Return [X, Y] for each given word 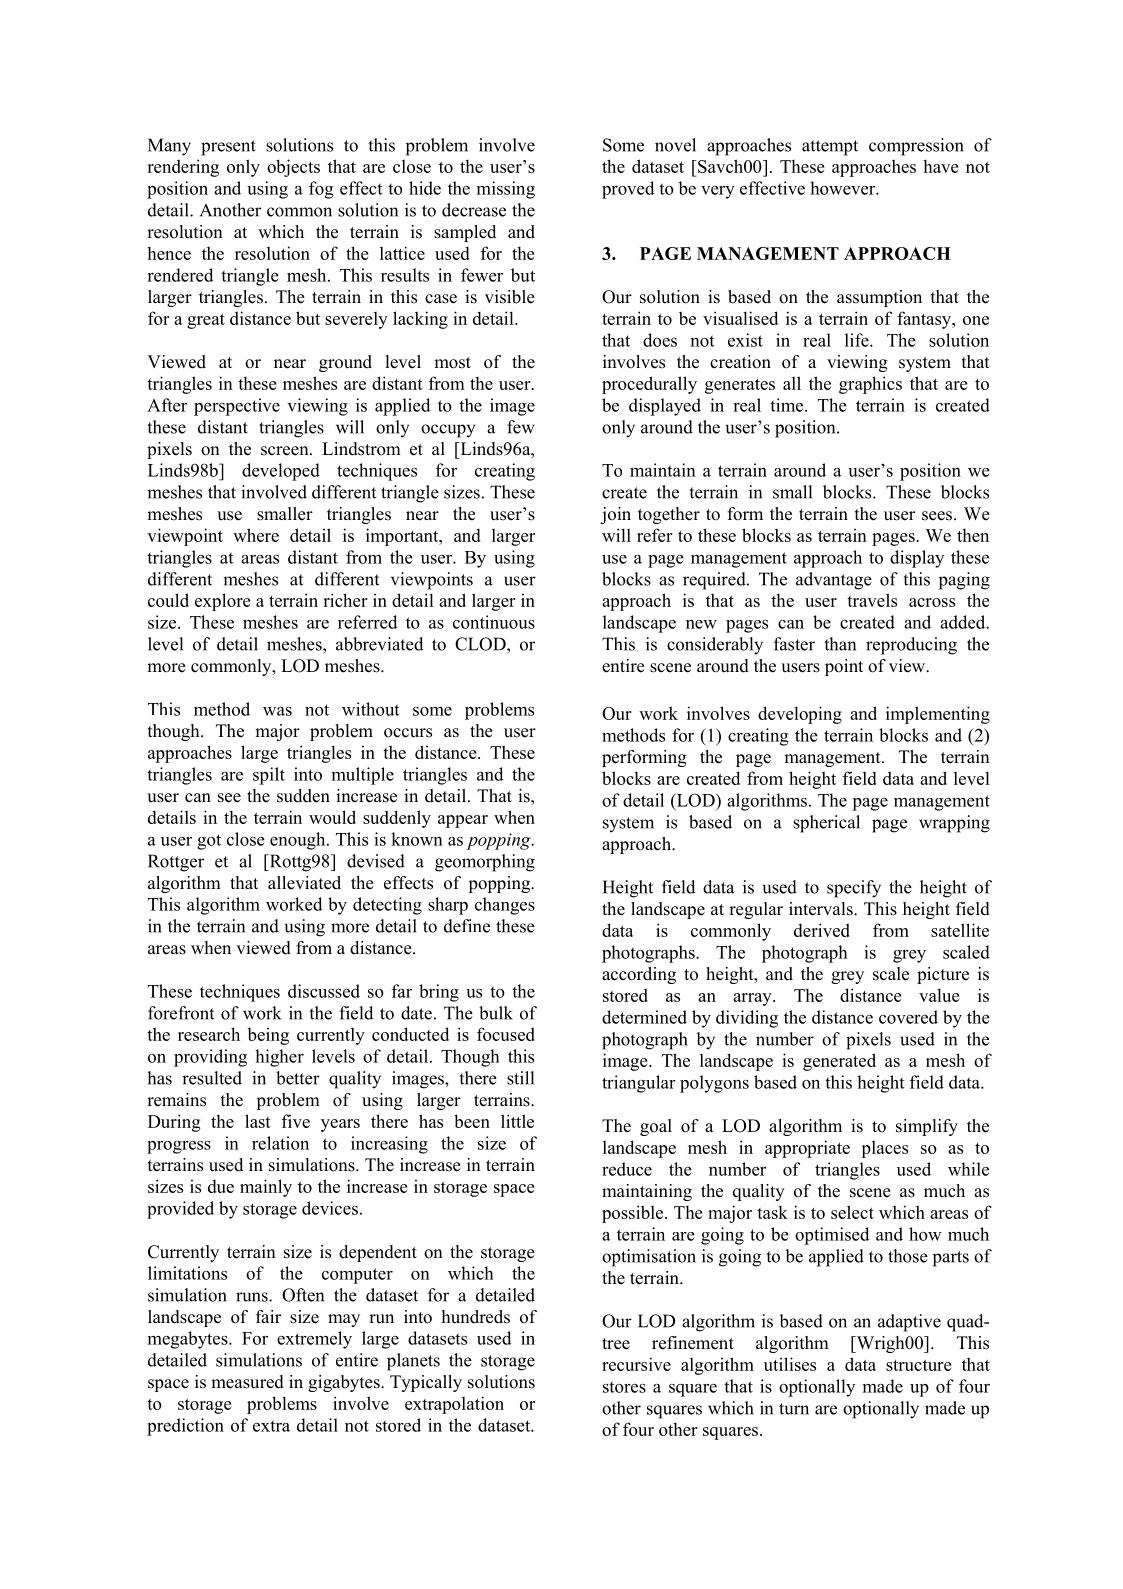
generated [839, 1062]
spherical [826, 824]
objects [293, 168]
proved [628, 190]
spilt [269, 776]
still [520, 1078]
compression [916, 147]
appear [463, 821]
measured [247, 1382]
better [298, 1078]
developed [281, 472]
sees [938, 516]
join [615, 515]
